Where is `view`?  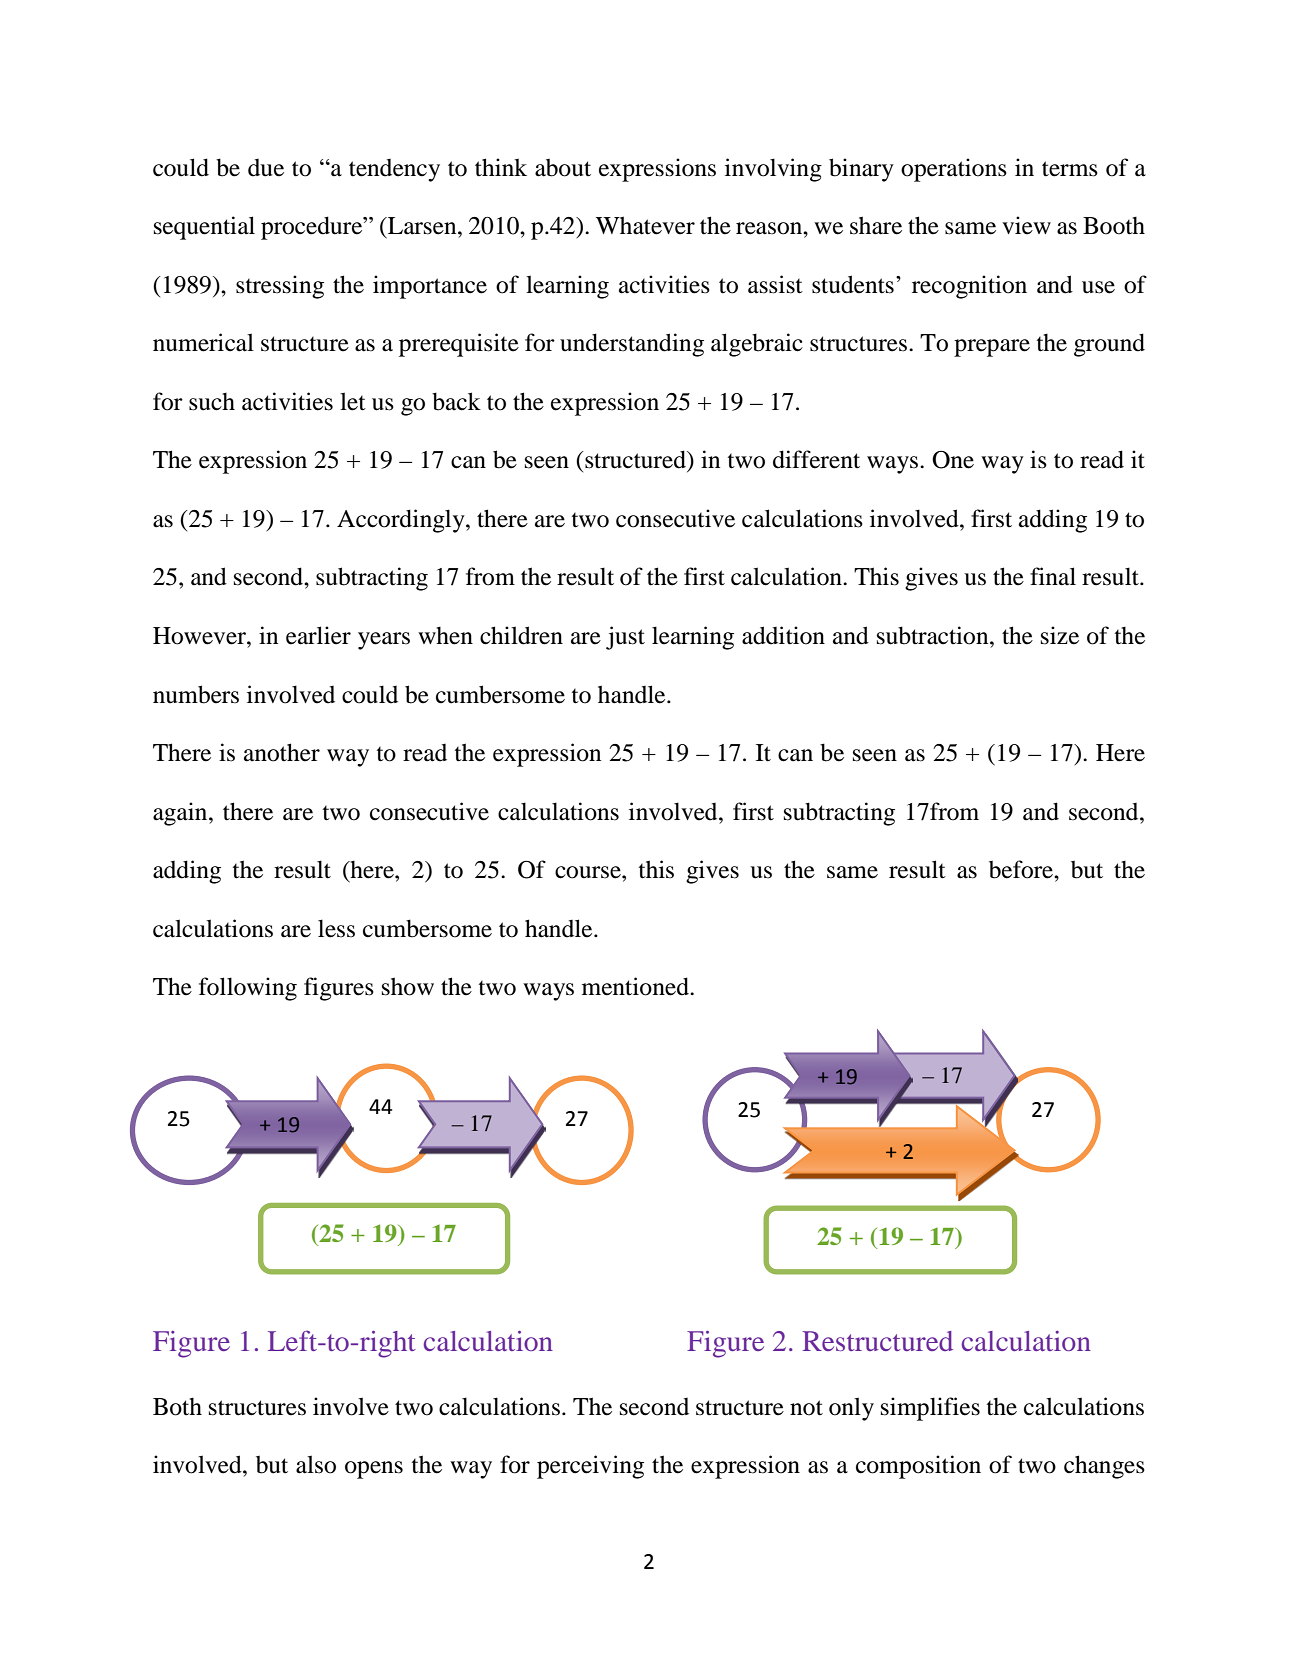
view is located at coordinates (1026, 225).
